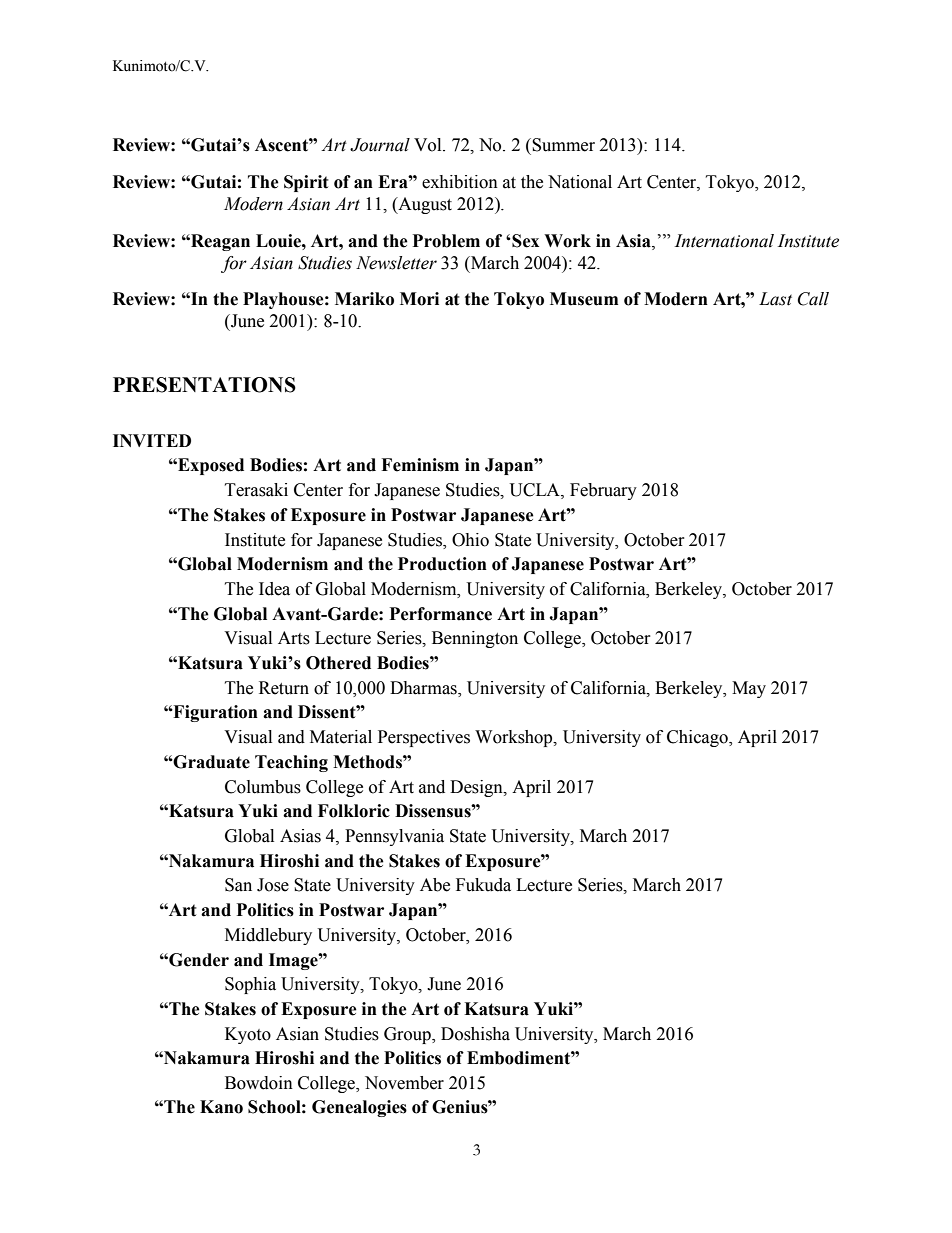 The height and width of the screenshot is (1233, 952). I want to click on Bennington, so click(475, 639).
